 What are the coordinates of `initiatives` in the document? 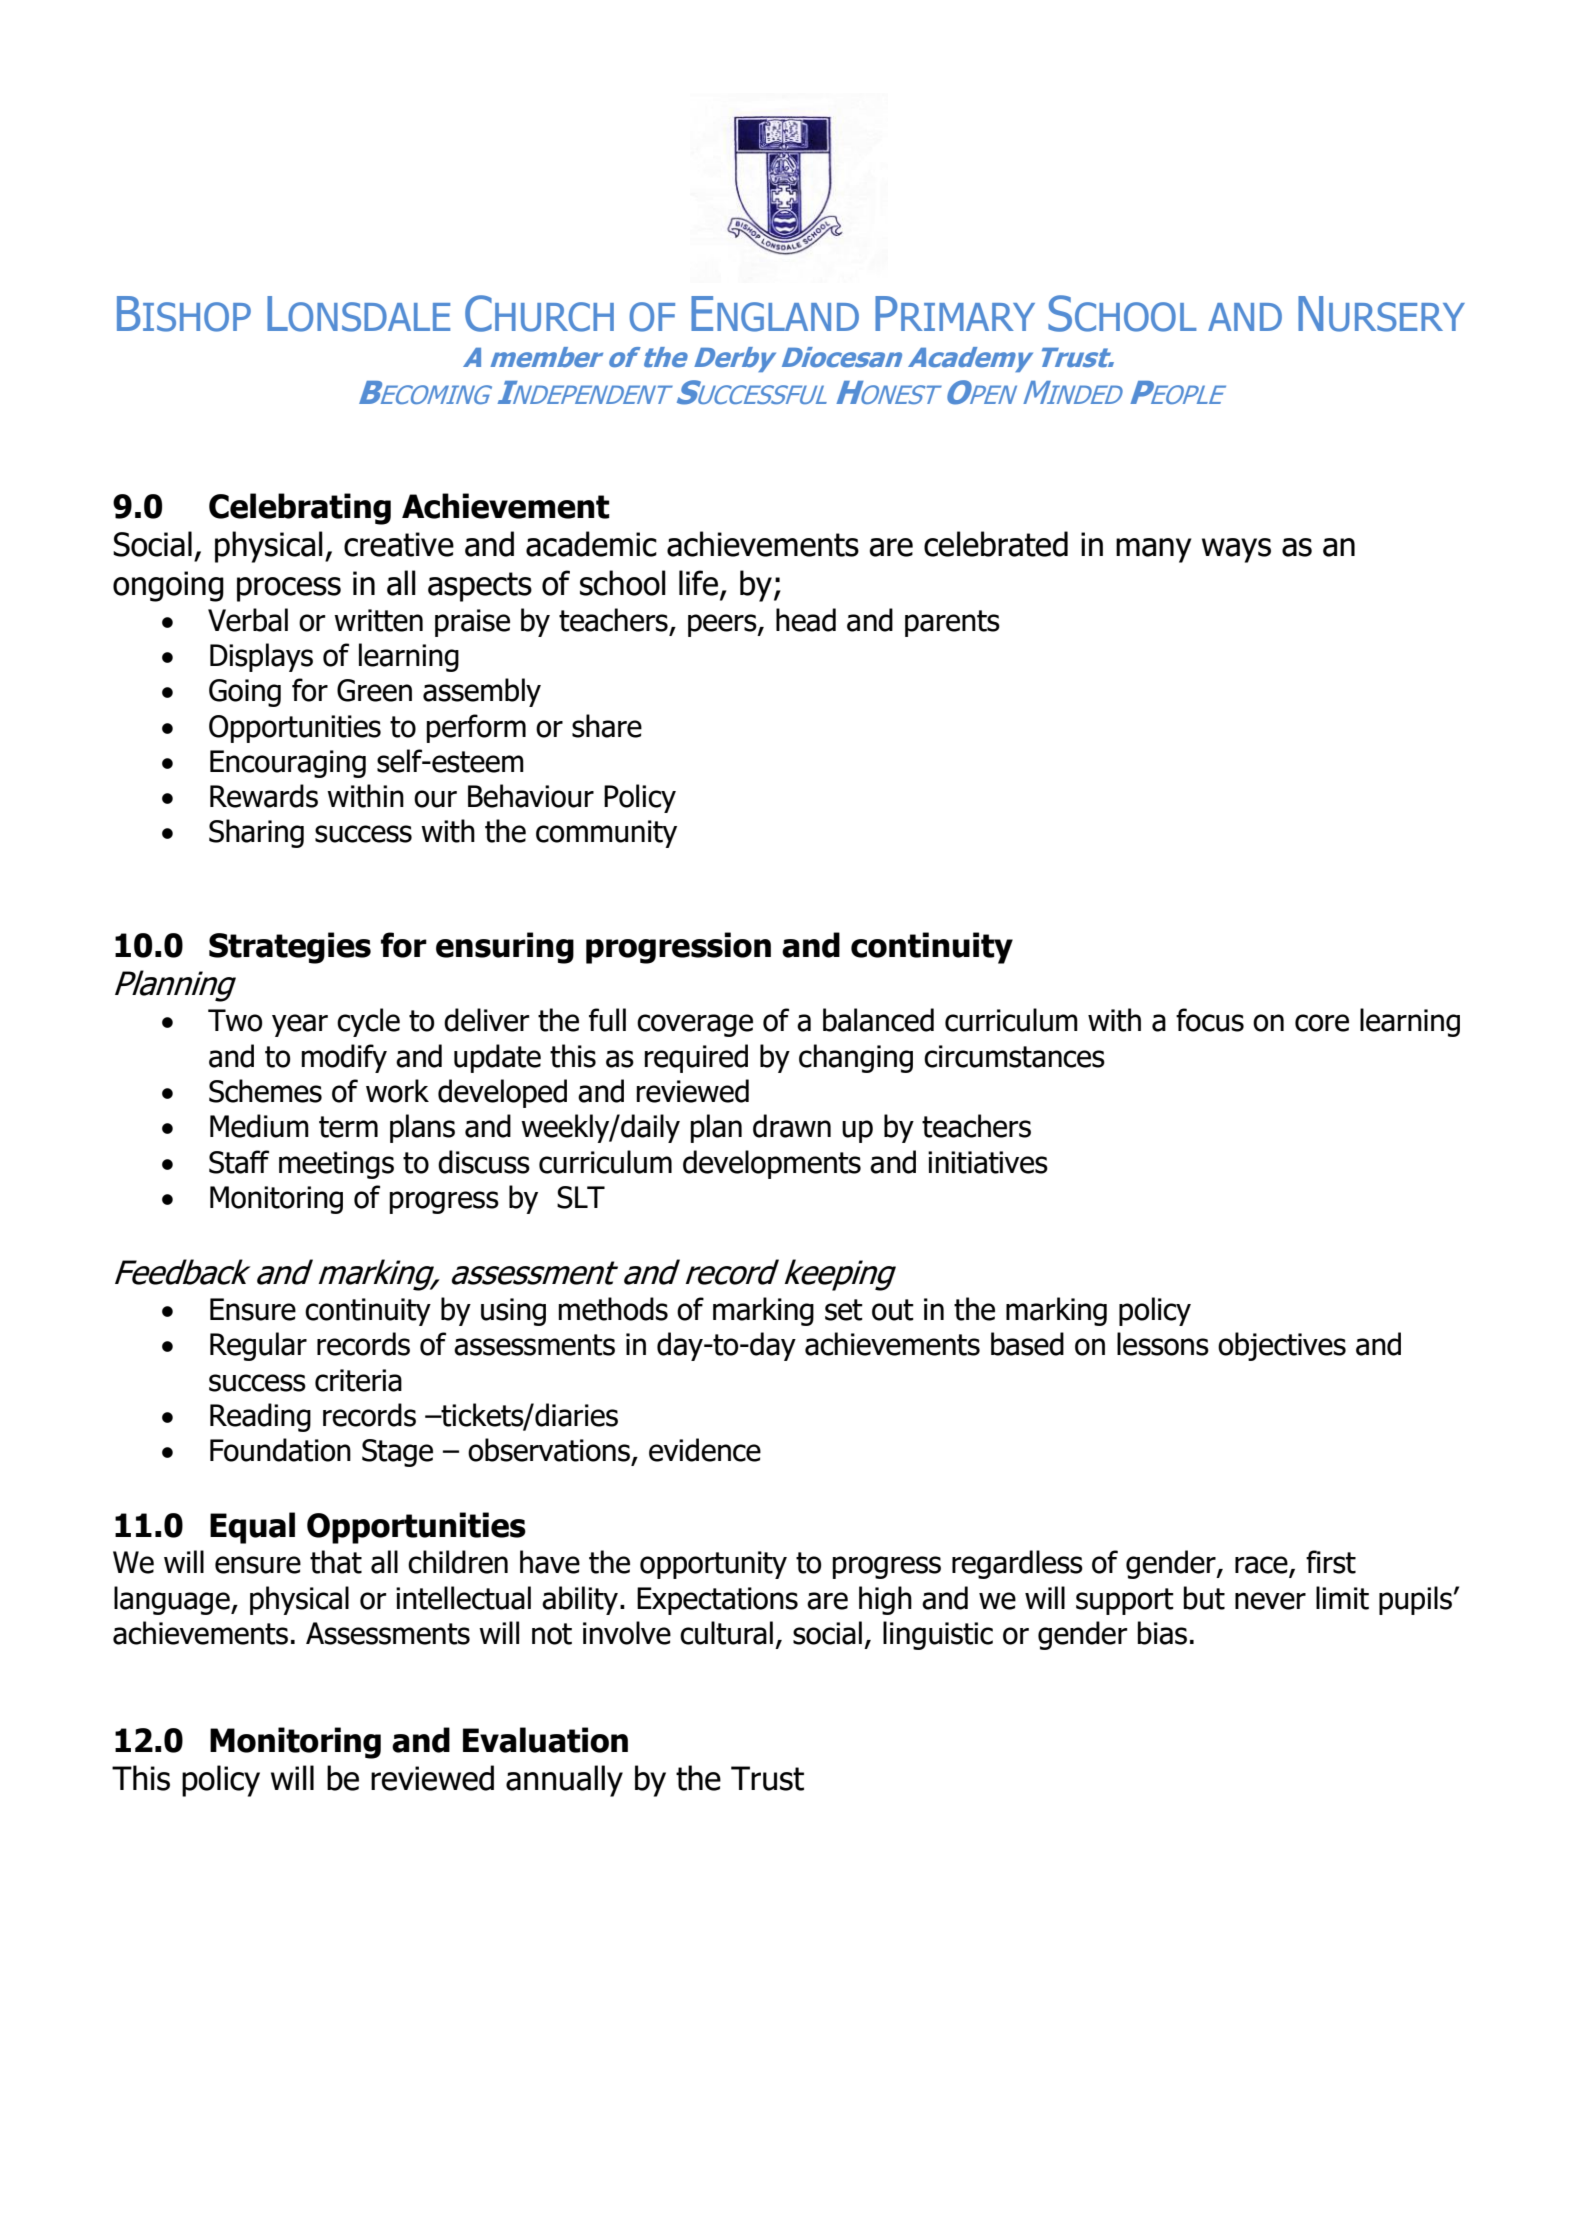 It's located at (988, 1162).
